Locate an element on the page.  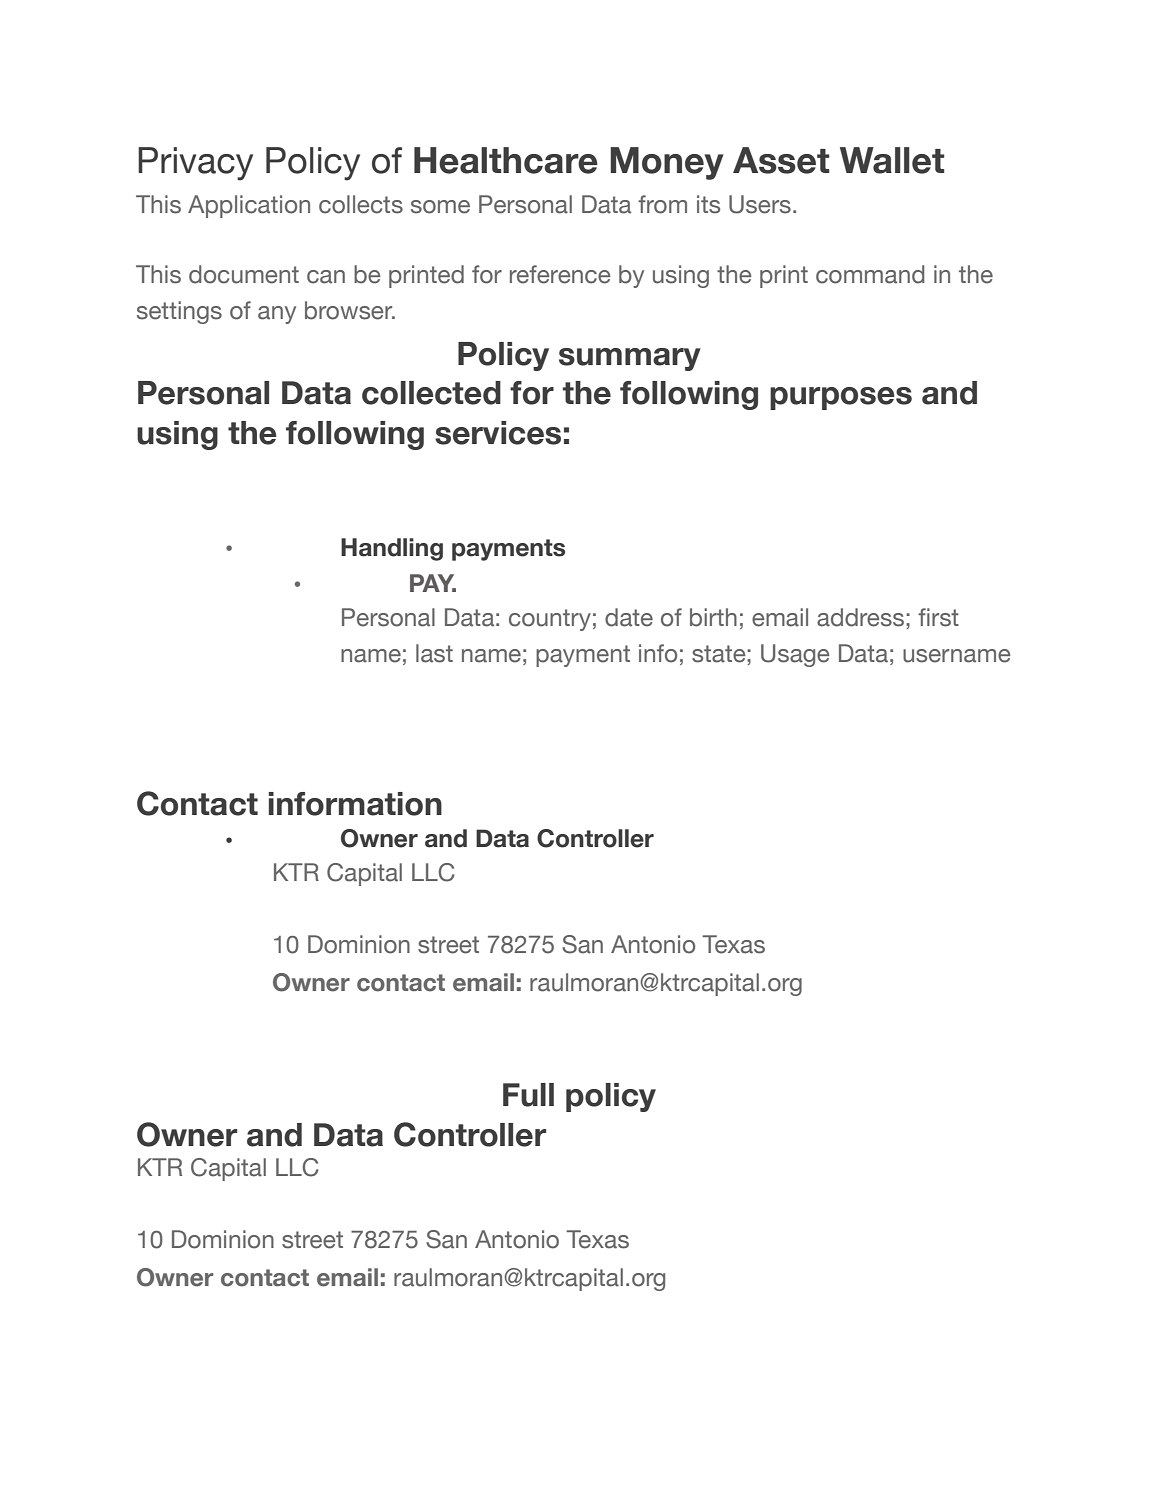
Asset is located at coordinates (781, 160).
